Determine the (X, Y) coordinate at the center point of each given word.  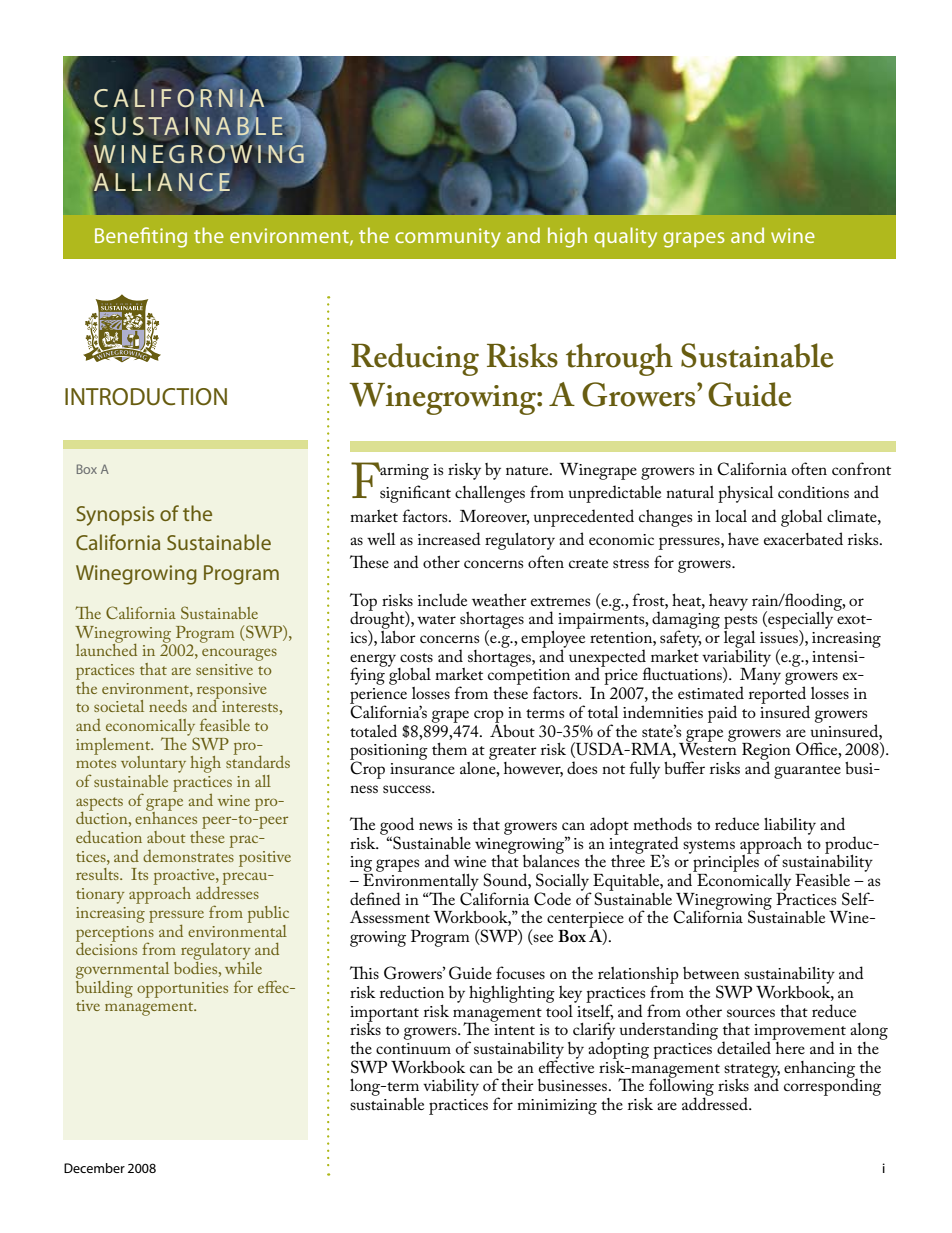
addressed (716, 1102)
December (94, 1168)
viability (451, 1087)
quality (625, 237)
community (448, 238)
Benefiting (141, 237)
